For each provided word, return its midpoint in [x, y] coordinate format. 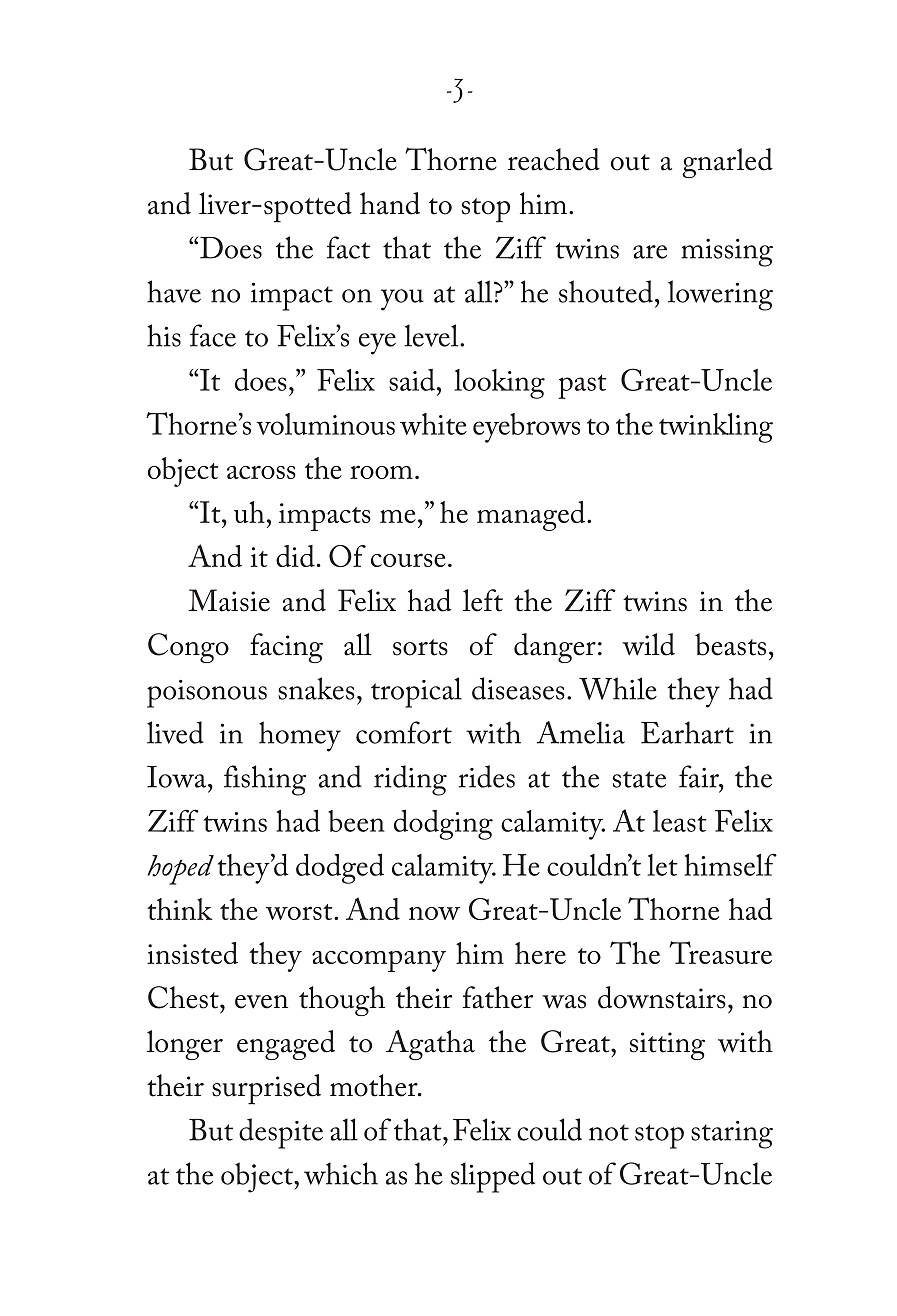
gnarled [727, 163]
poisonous [207, 694]
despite [281, 1133]
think [179, 909]
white [433, 424]
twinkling [716, 428]
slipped [493, 1177]
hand [390, 203]
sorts [420, 647]
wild [648, 644]
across [261, 472]
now [434, 913]
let [663, 865]
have [174, 291]
